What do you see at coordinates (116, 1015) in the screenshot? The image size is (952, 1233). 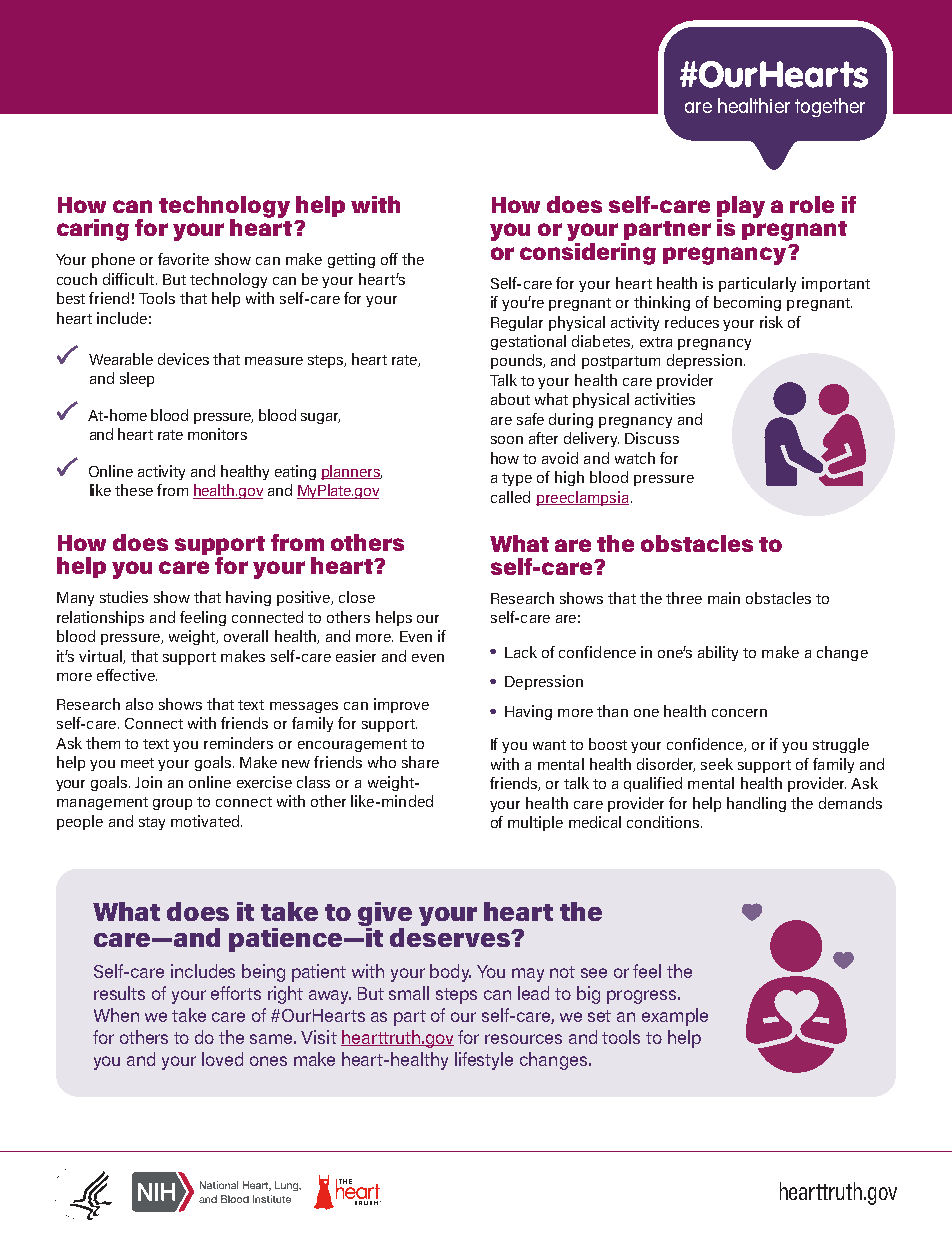 I see `When` at bounding box center [116, 1015].
